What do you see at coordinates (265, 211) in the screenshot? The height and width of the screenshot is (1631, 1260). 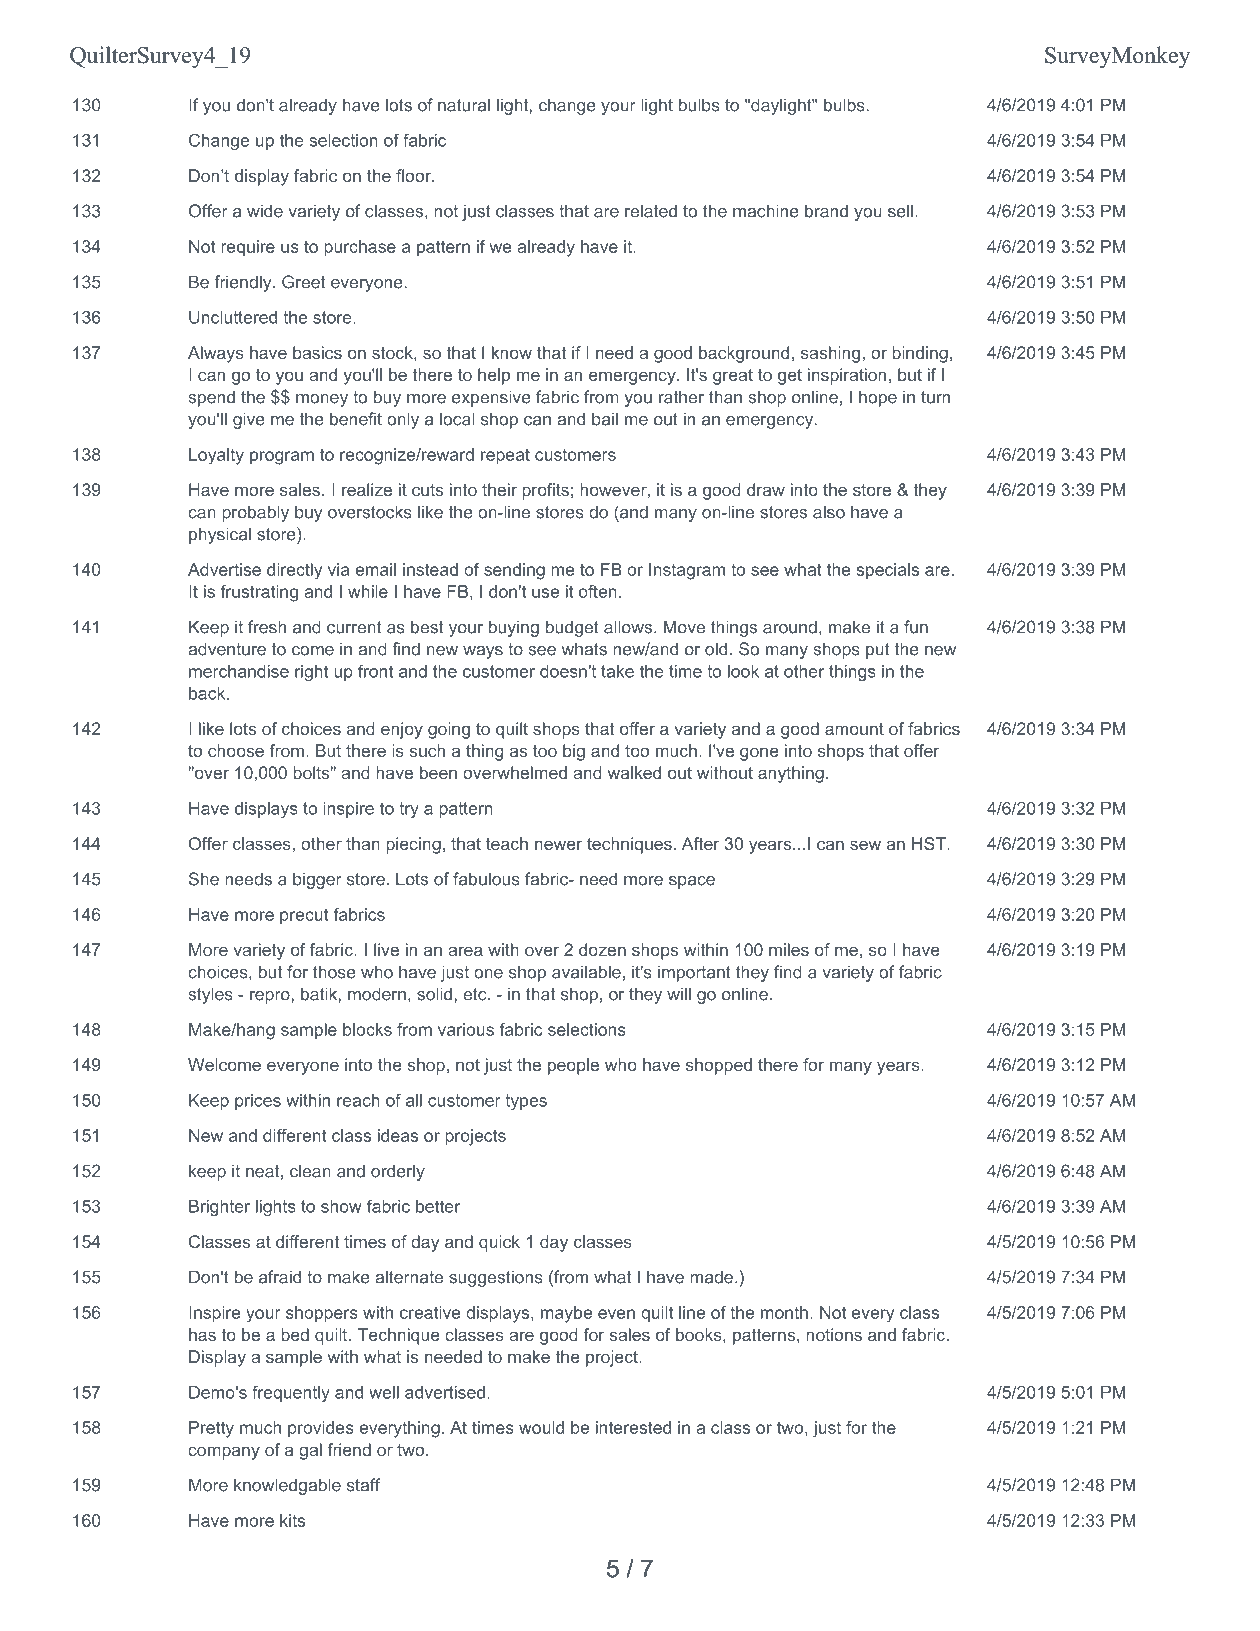 I see `wide` at bounding box center [265, 211].
